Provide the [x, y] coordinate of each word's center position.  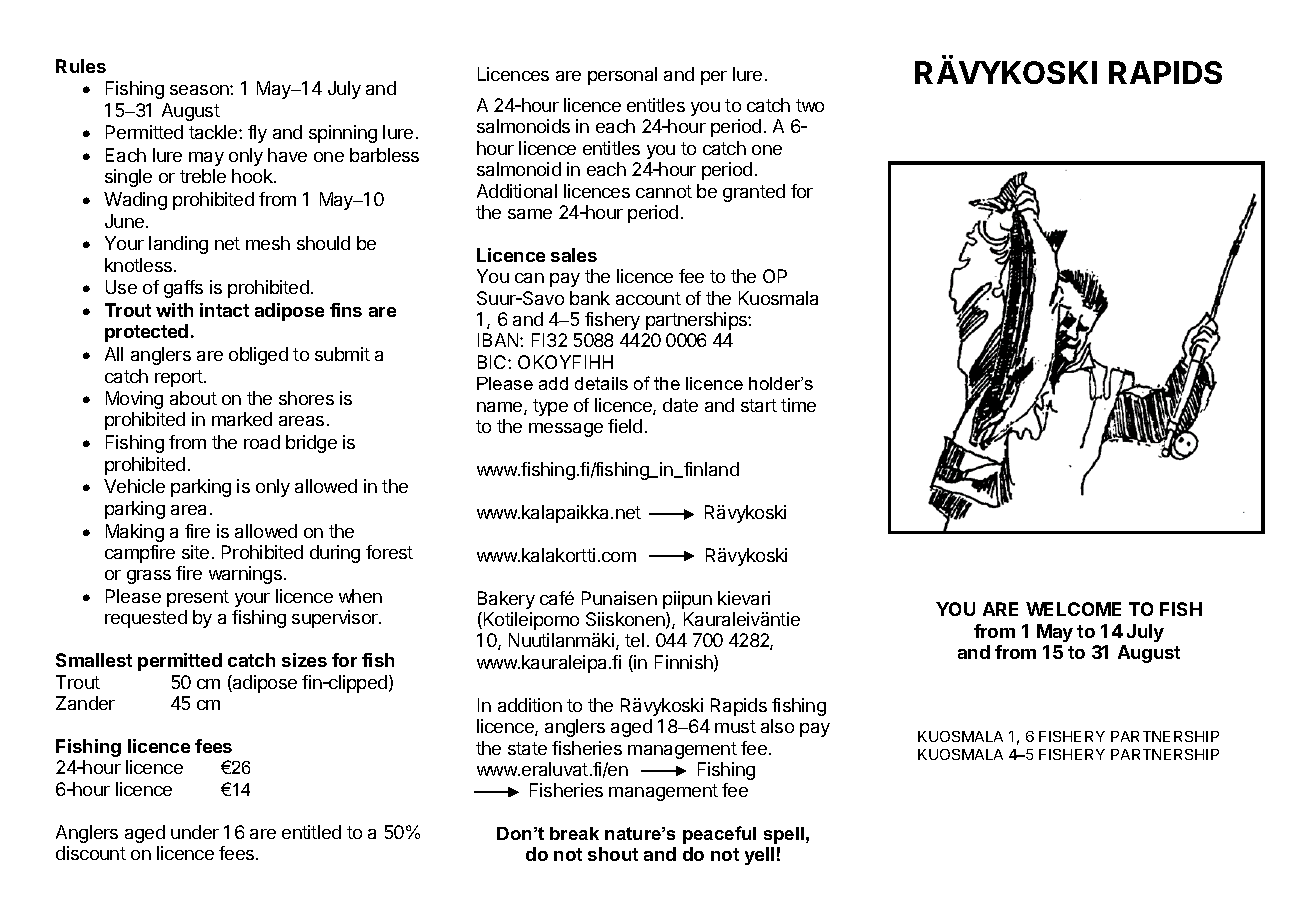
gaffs [183, 289]
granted [754, 193]
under [195, 832]
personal [622, 76]
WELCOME [1073, 609]
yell [759, 856]
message [566, 430]
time [798, 405]
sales [574, 255]
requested [146, 619]
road [262, 442]
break [574, 833]
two [810, 105]
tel [634, 640]
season [200, 90]
